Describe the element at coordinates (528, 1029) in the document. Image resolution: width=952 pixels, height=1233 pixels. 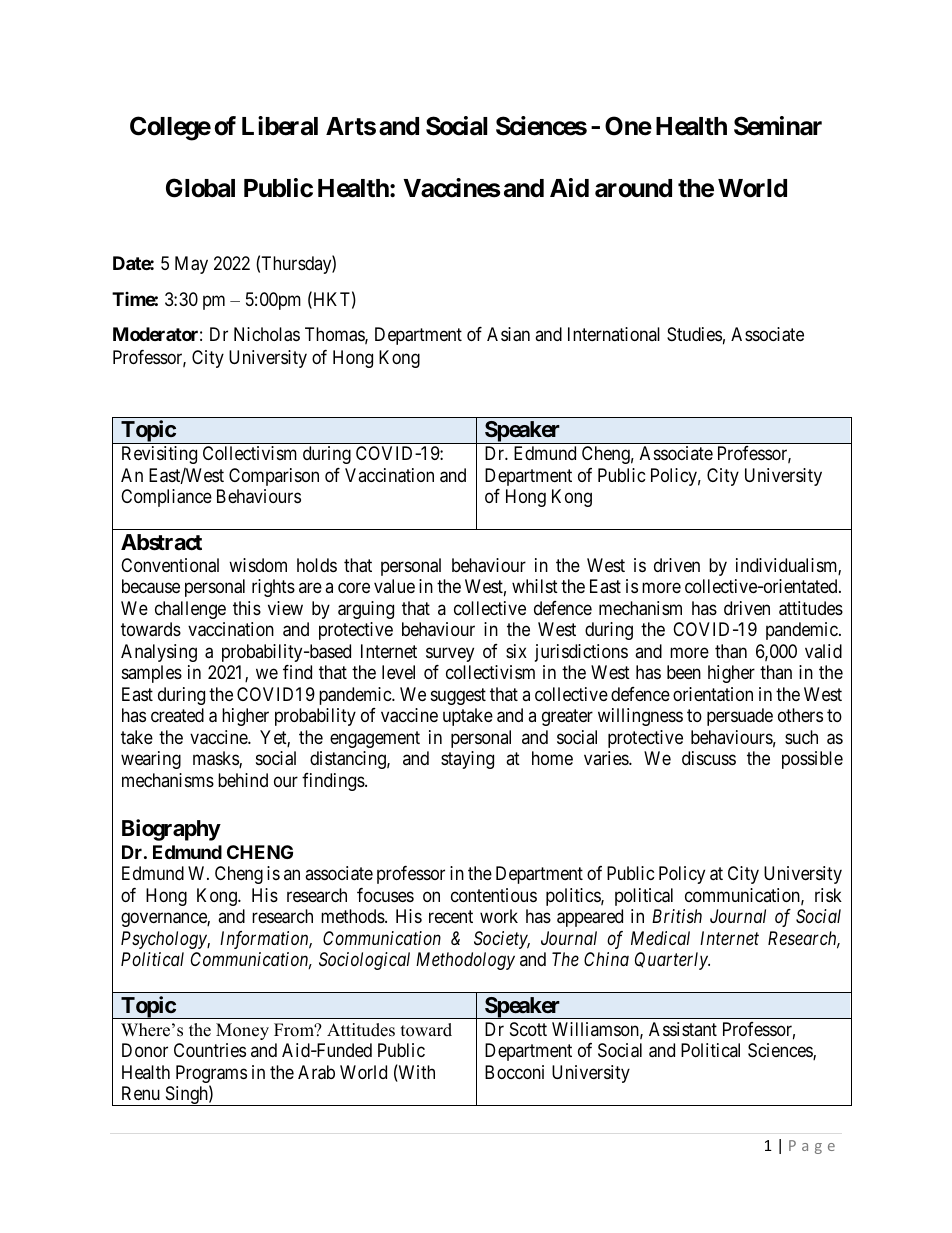
I see `Scott` at that location.
